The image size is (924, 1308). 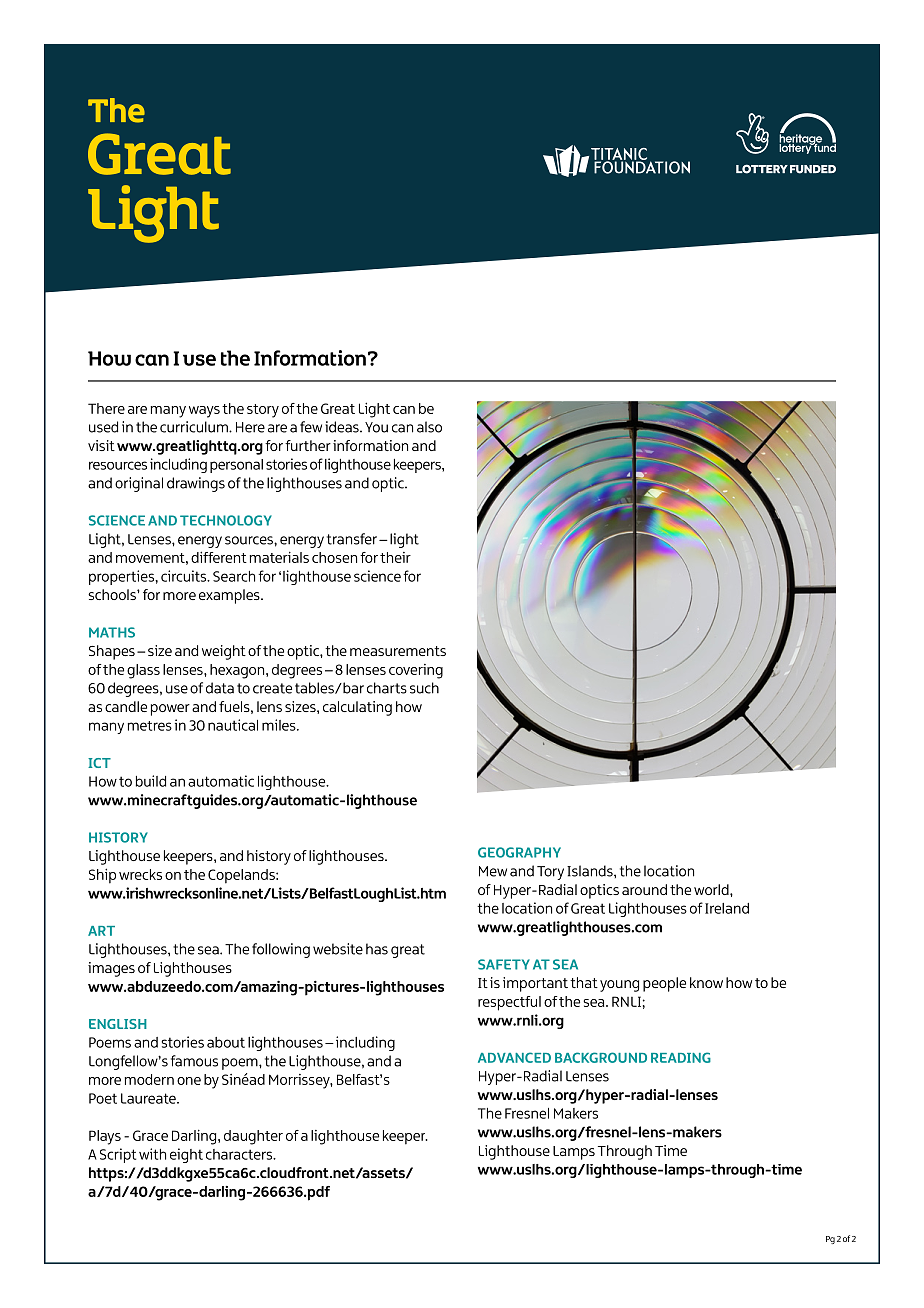 What do you see at coordinates (681, 1057) in the screenshot?
I see `Reading` at bounding box center [681, 1057].
